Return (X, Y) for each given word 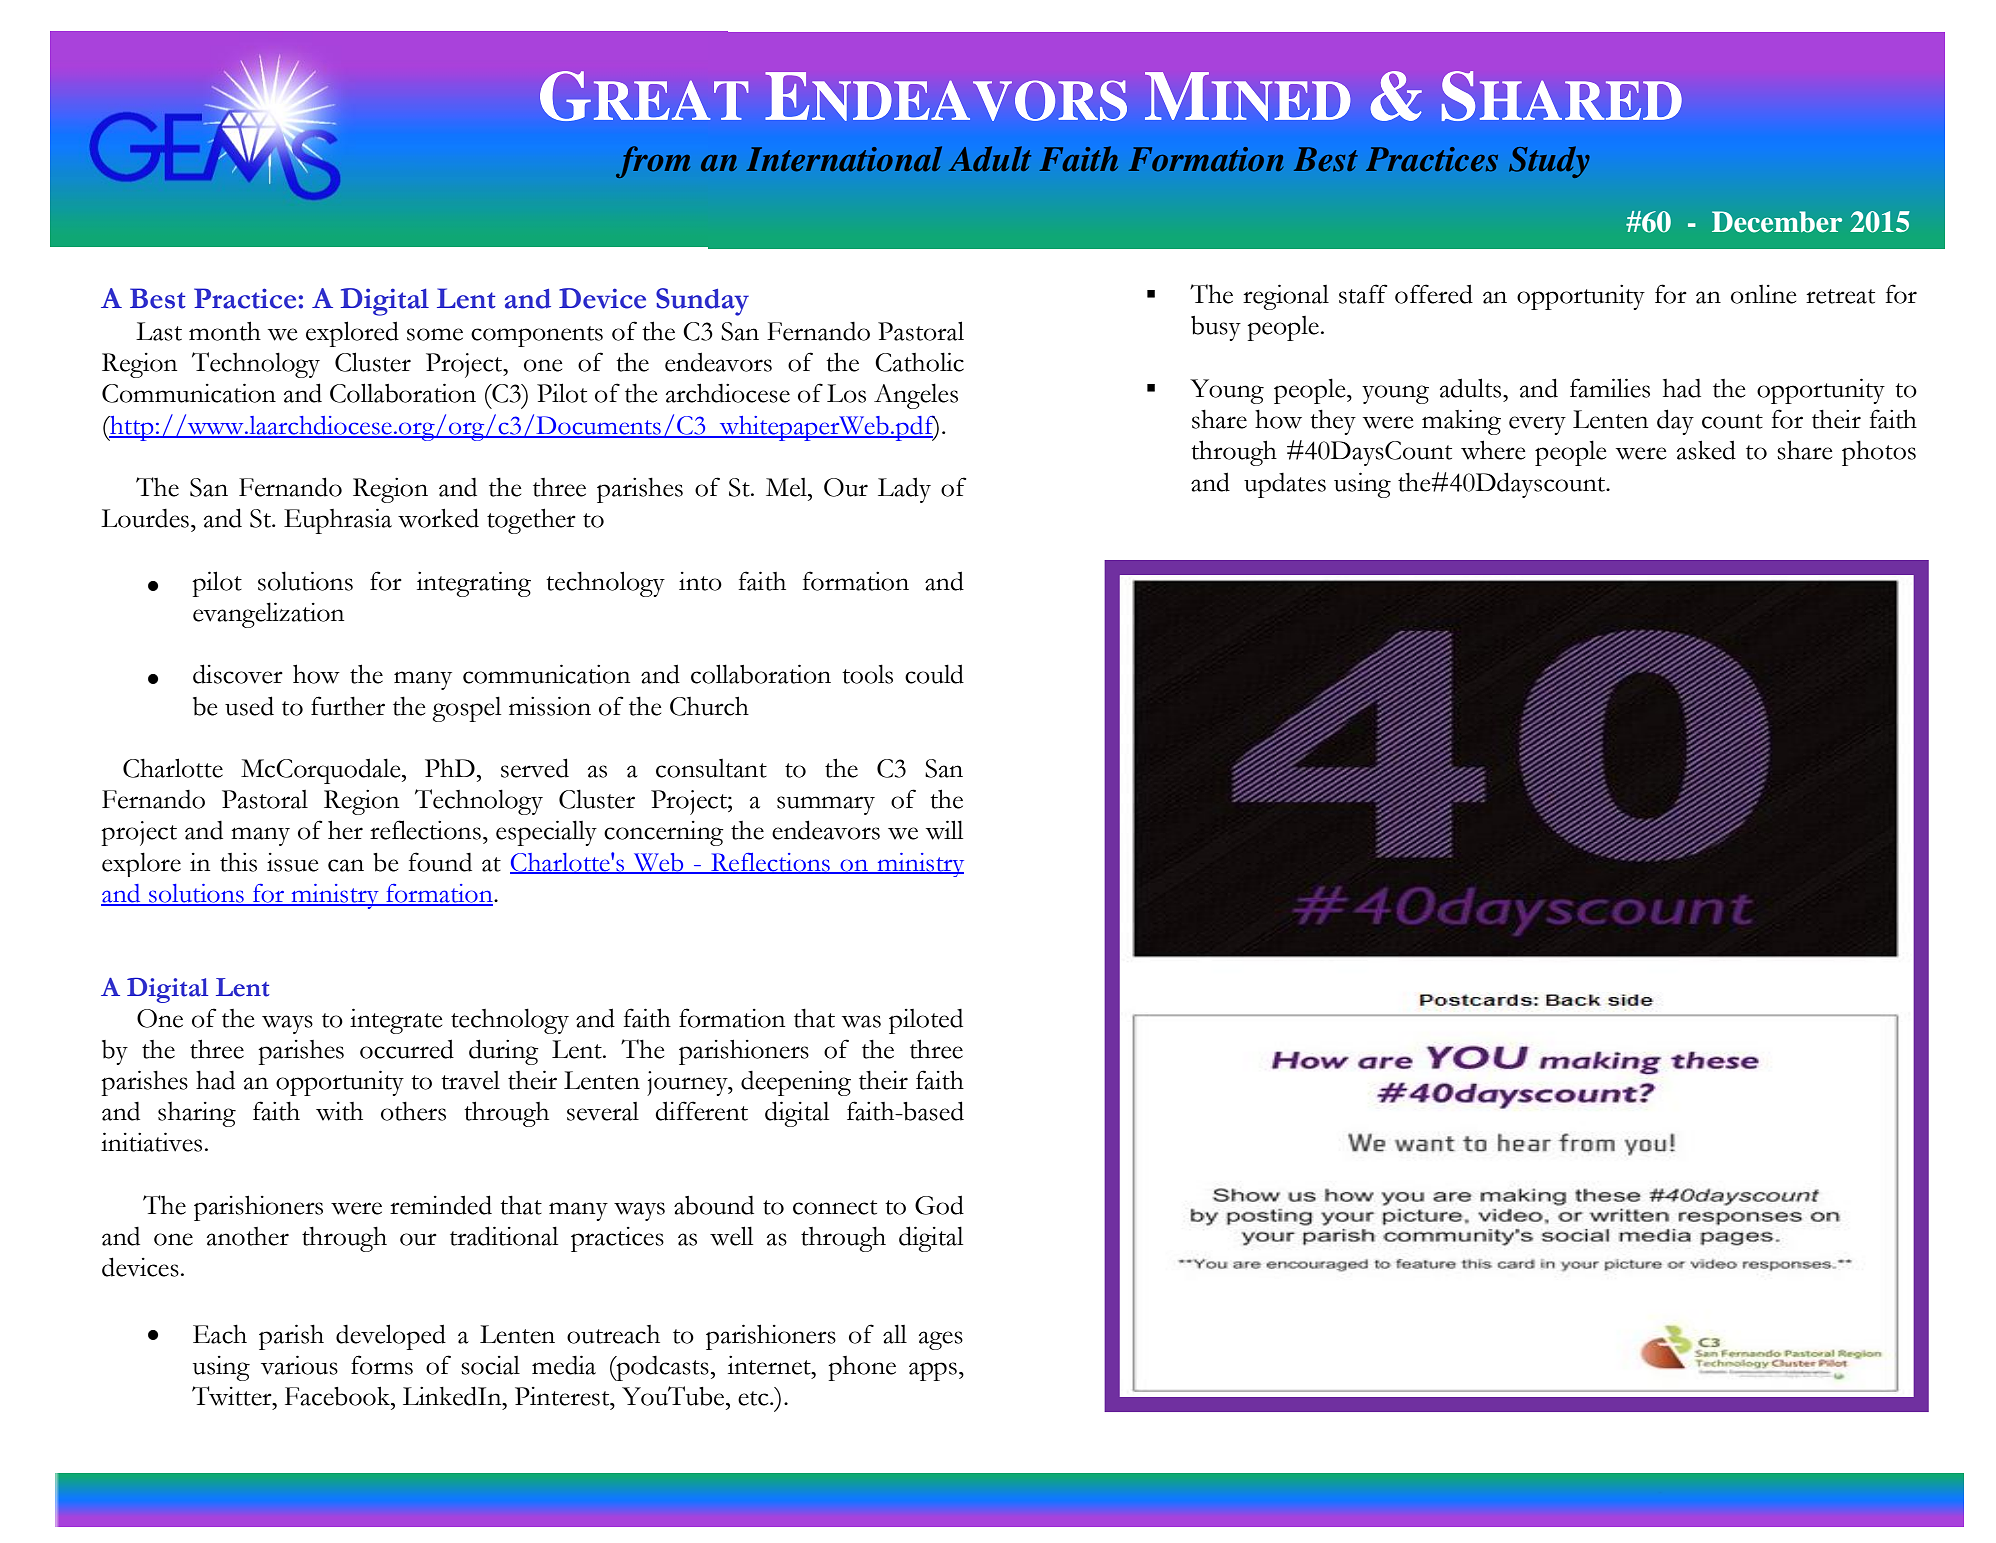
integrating (474, 584)
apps (933, 1371)
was (861, 1021)
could (934, 674)
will (944, 830)
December (1777, 222)
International (844, 159)
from (653, 162)
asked (1706, 450)
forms (382, 1365)
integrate (396, 1021)
